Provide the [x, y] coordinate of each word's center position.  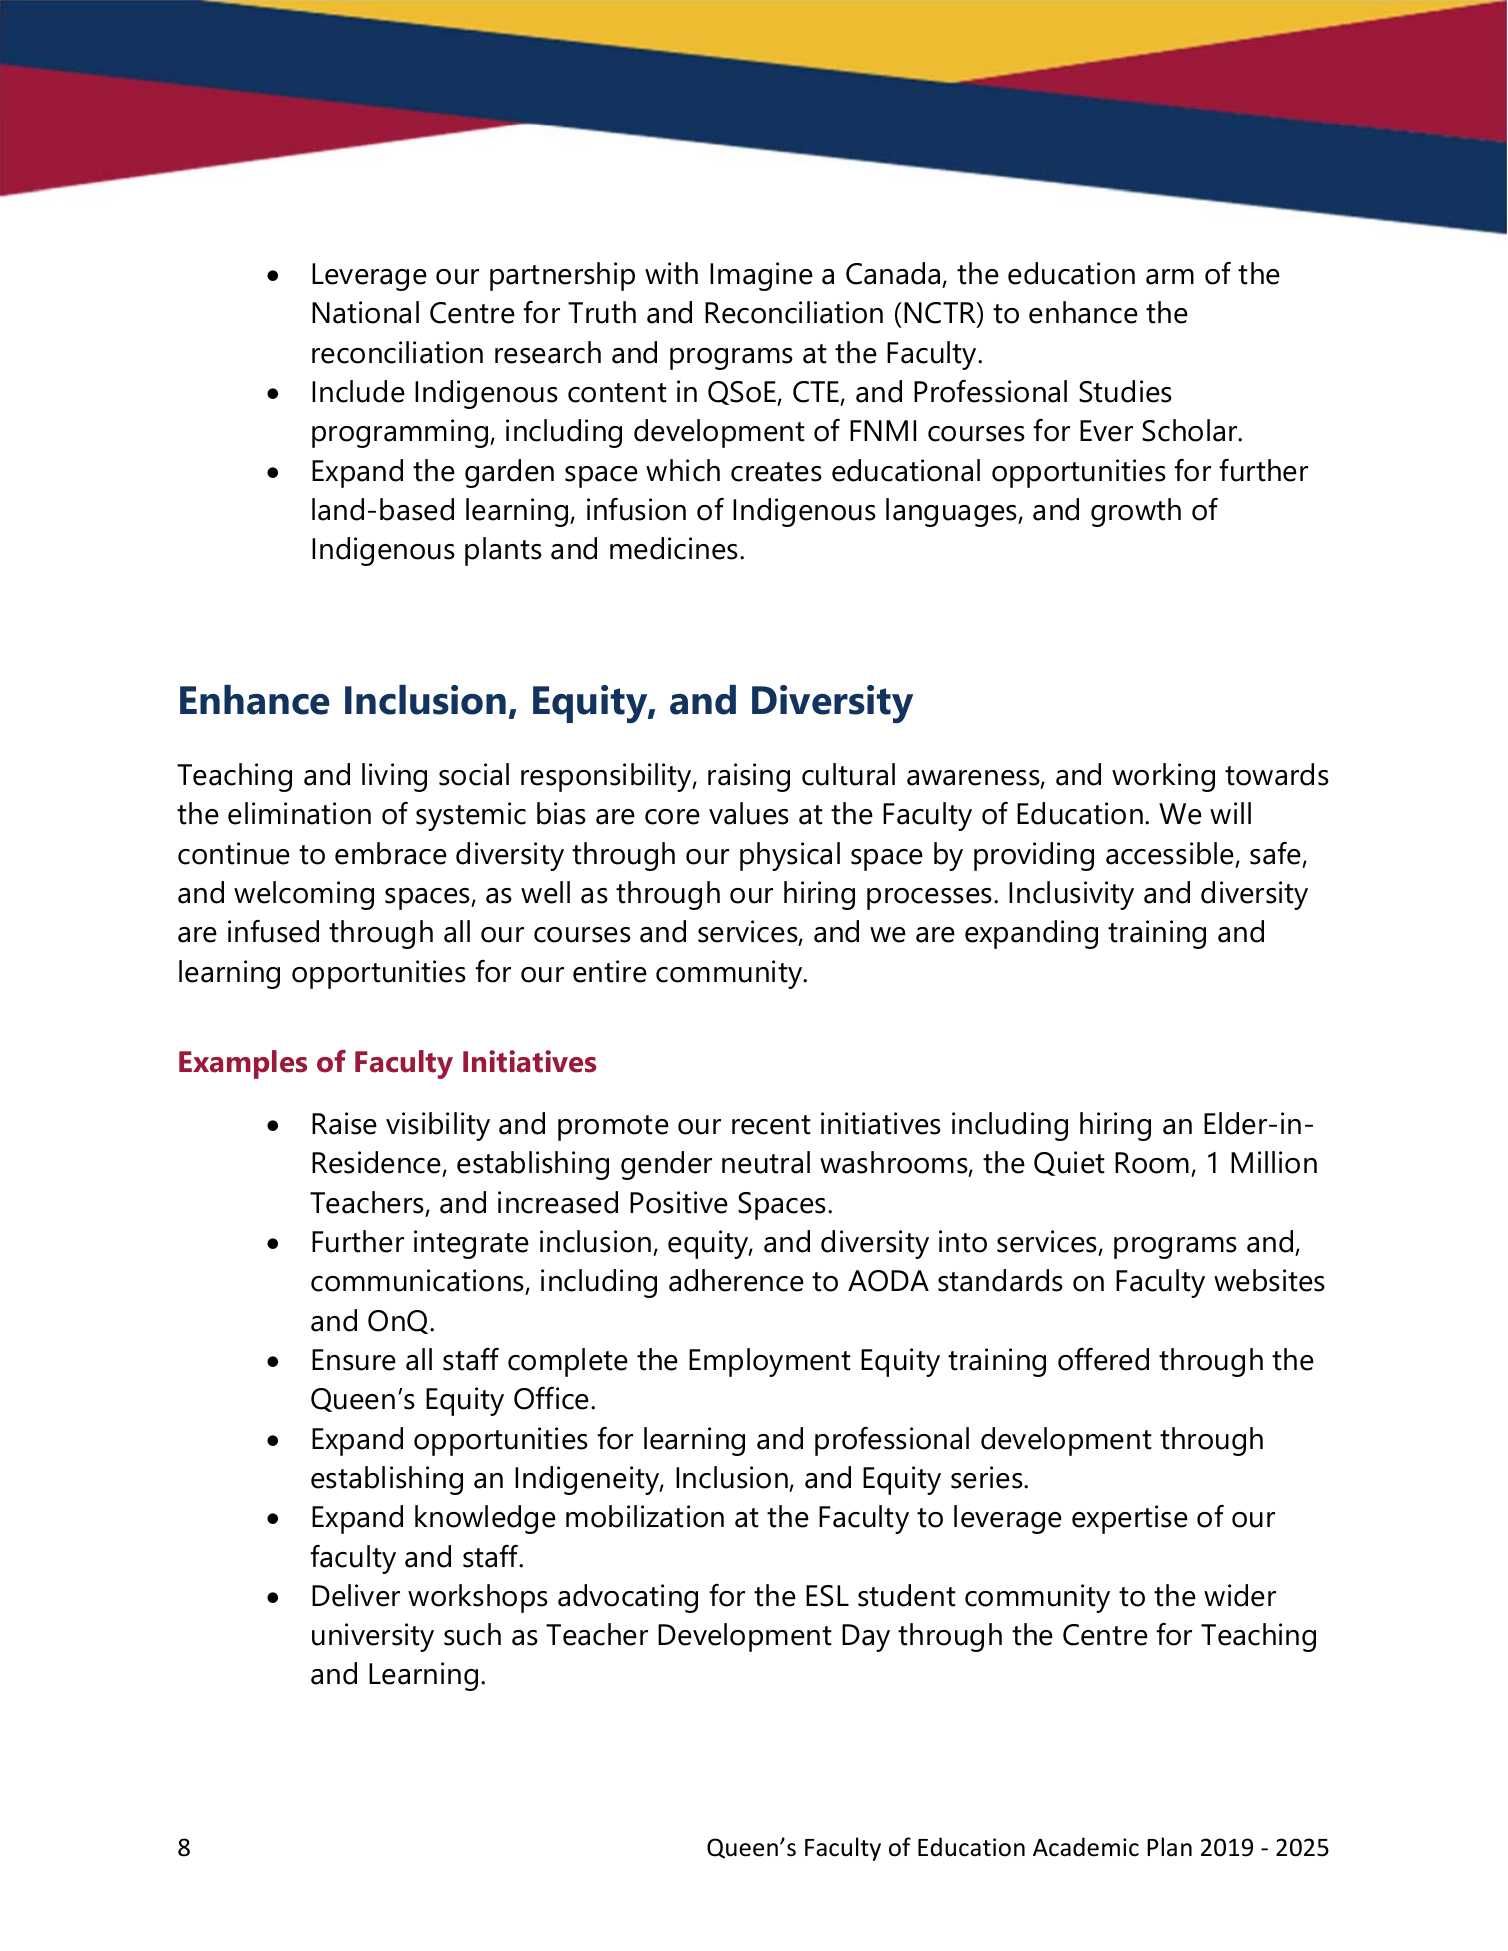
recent [771, 1125]
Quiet [1069, 1163]
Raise [344, 1123]
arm [1170, 277]
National [365, 312]
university [373, 1637]
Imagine [761, 276]
